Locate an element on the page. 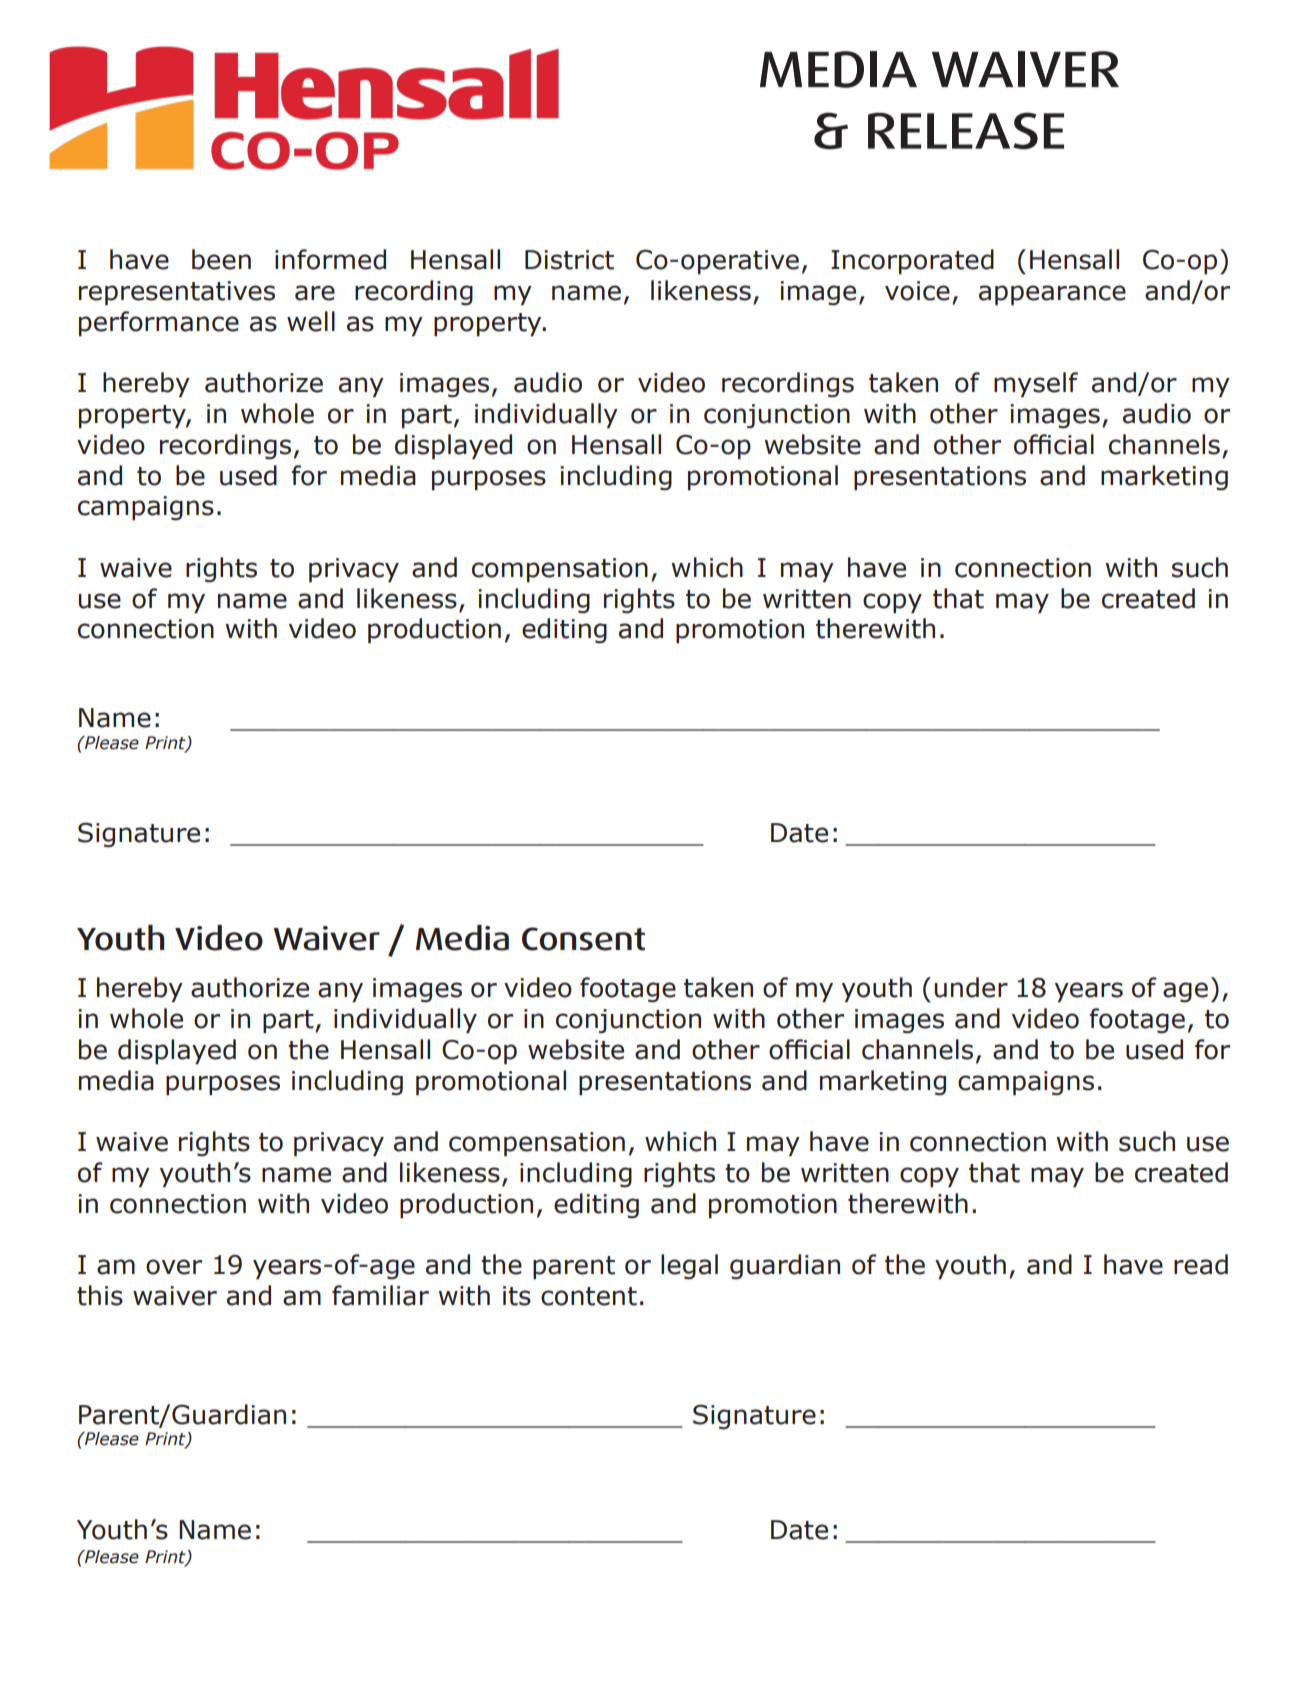  its is located at coordinates (517, 1296).
